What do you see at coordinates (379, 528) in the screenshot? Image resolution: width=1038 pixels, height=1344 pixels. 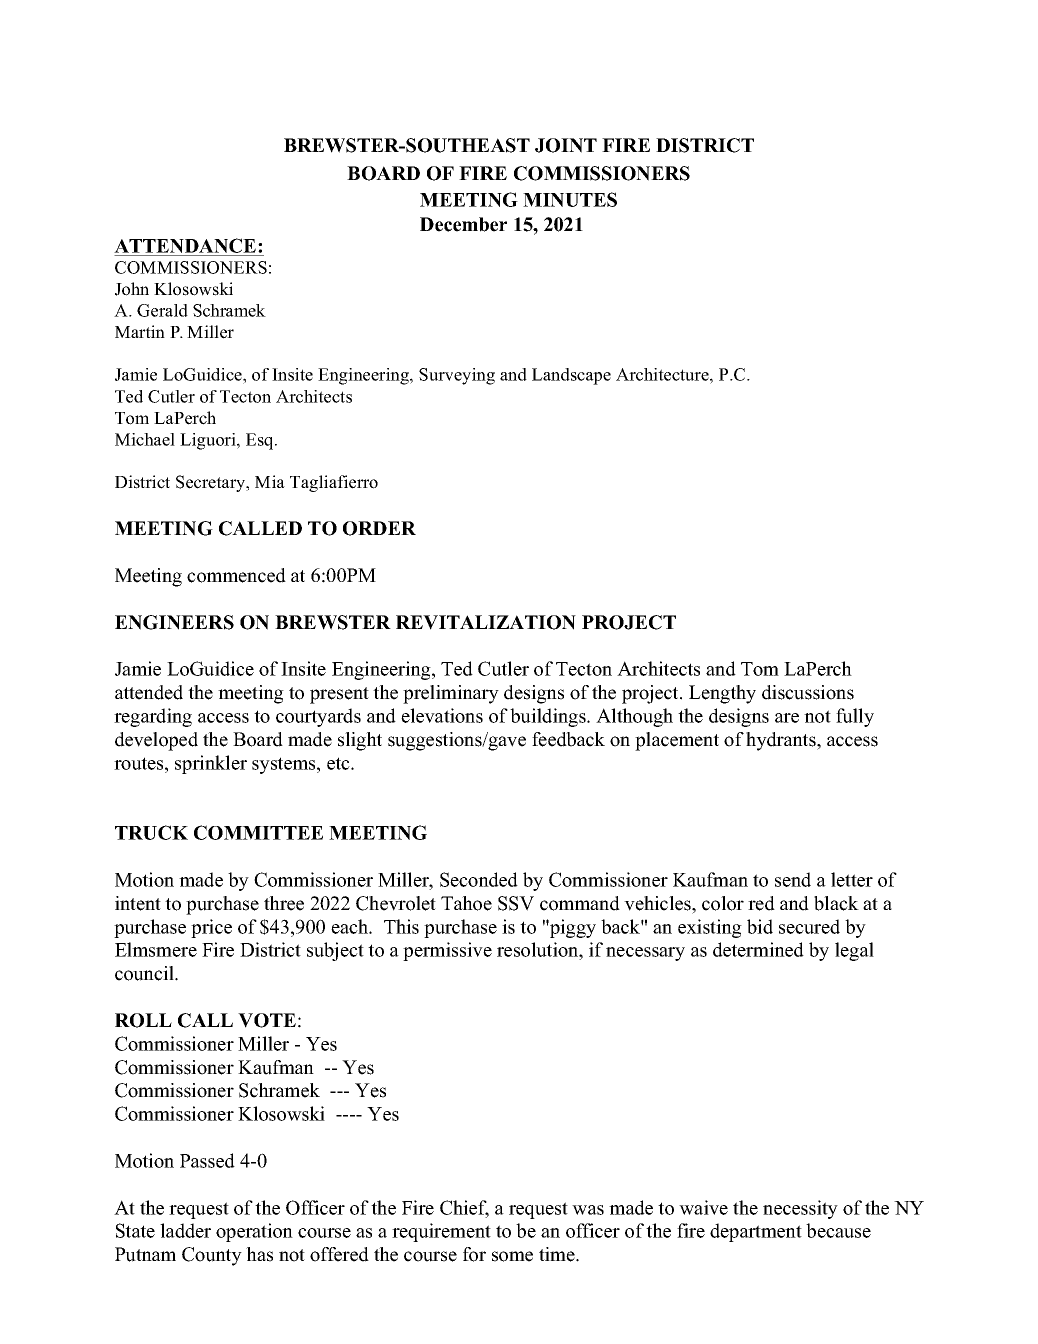 I see `ORDER` at bounding box center [379, 528].
